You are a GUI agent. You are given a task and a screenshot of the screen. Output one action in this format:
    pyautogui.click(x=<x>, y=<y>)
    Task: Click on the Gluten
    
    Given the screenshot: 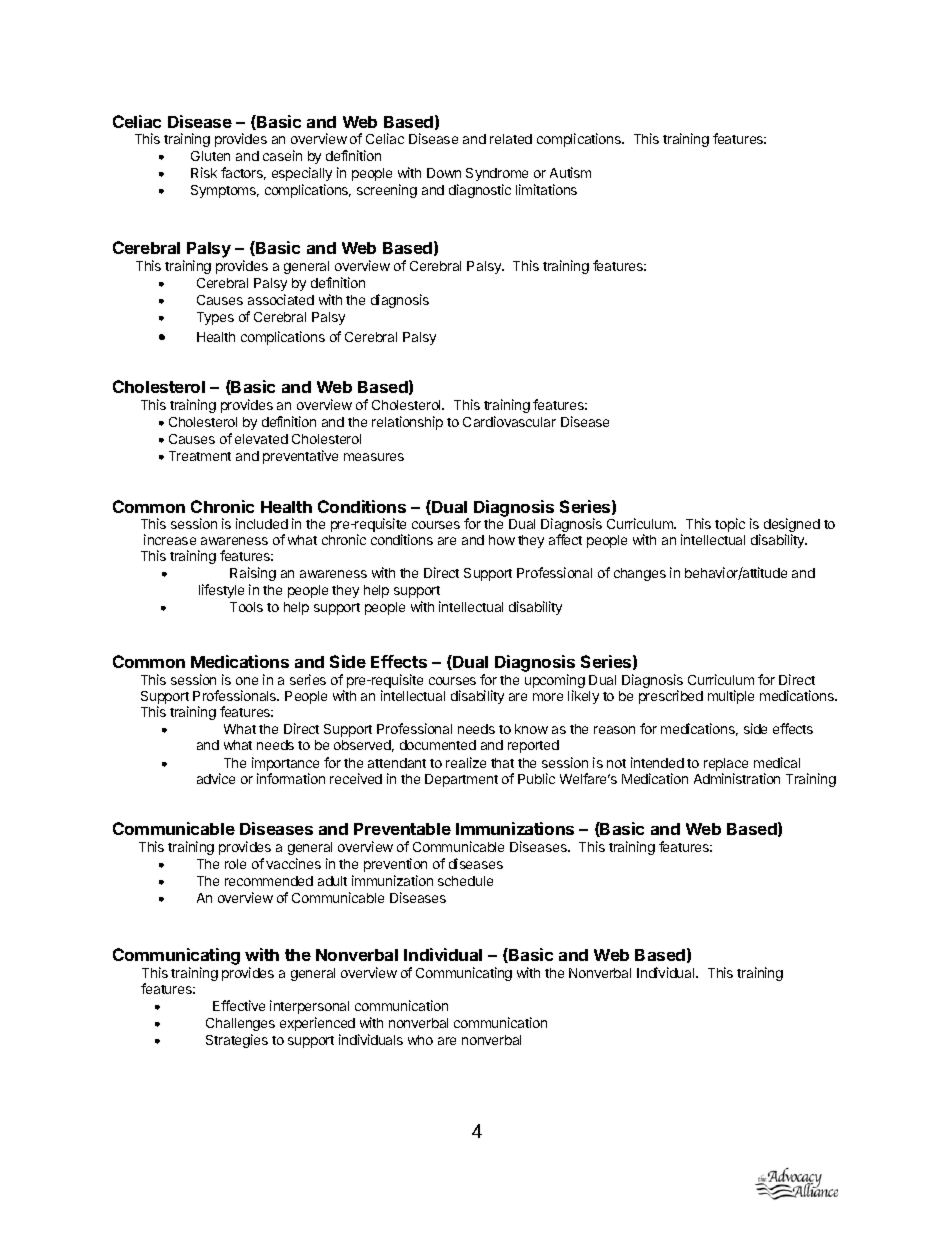 What is the action you would take?
    pyautogui.click(x=210, y=156)
